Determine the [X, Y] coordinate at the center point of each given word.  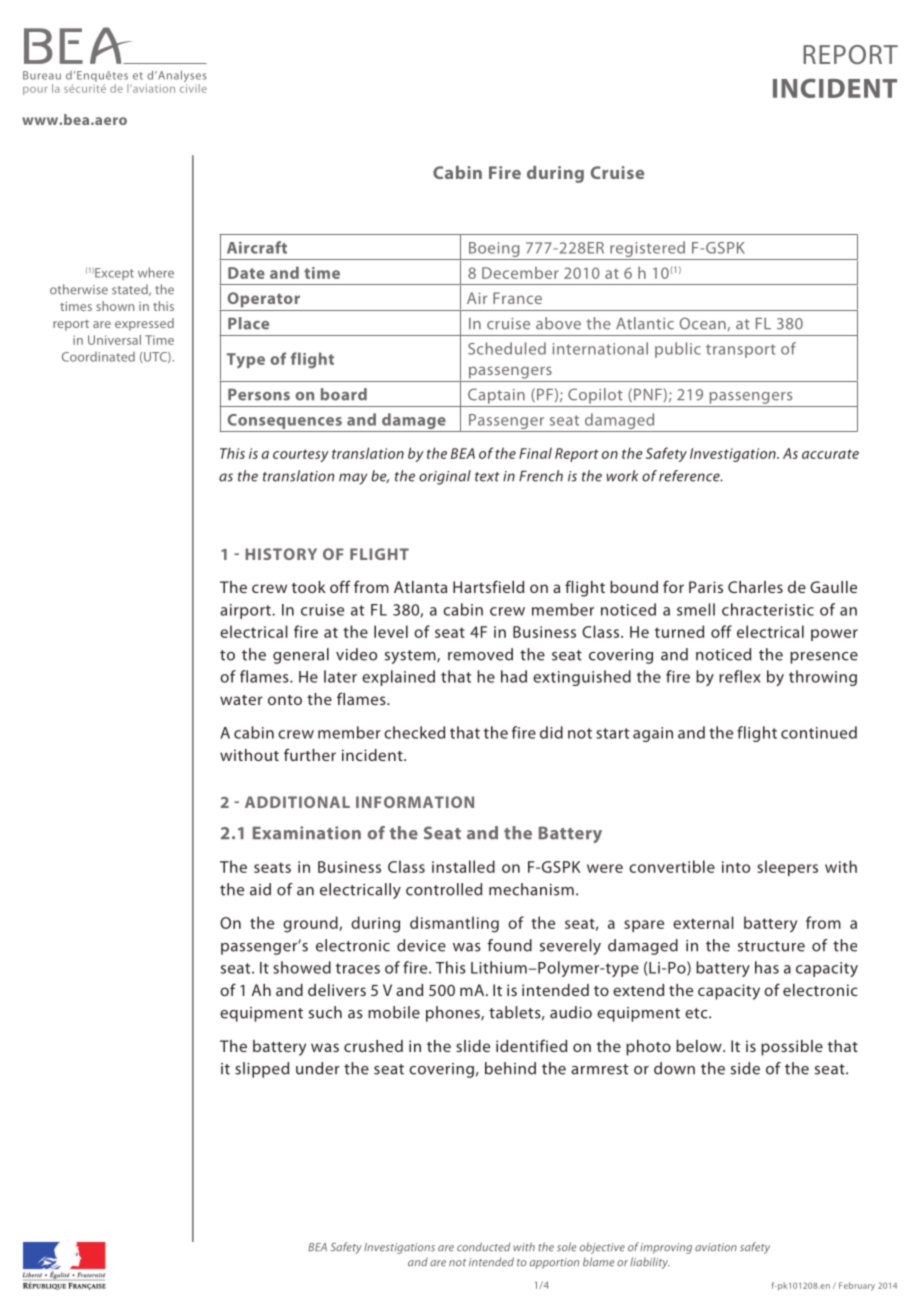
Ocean [702, 323]
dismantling [454, 924]
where [156, 272]
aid [260, 889]
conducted [483, 1247]
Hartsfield [488, 586]
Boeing [494, 249]
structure [771, 946]
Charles [755, 587]
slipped [262, 1070]
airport [246, 611]
